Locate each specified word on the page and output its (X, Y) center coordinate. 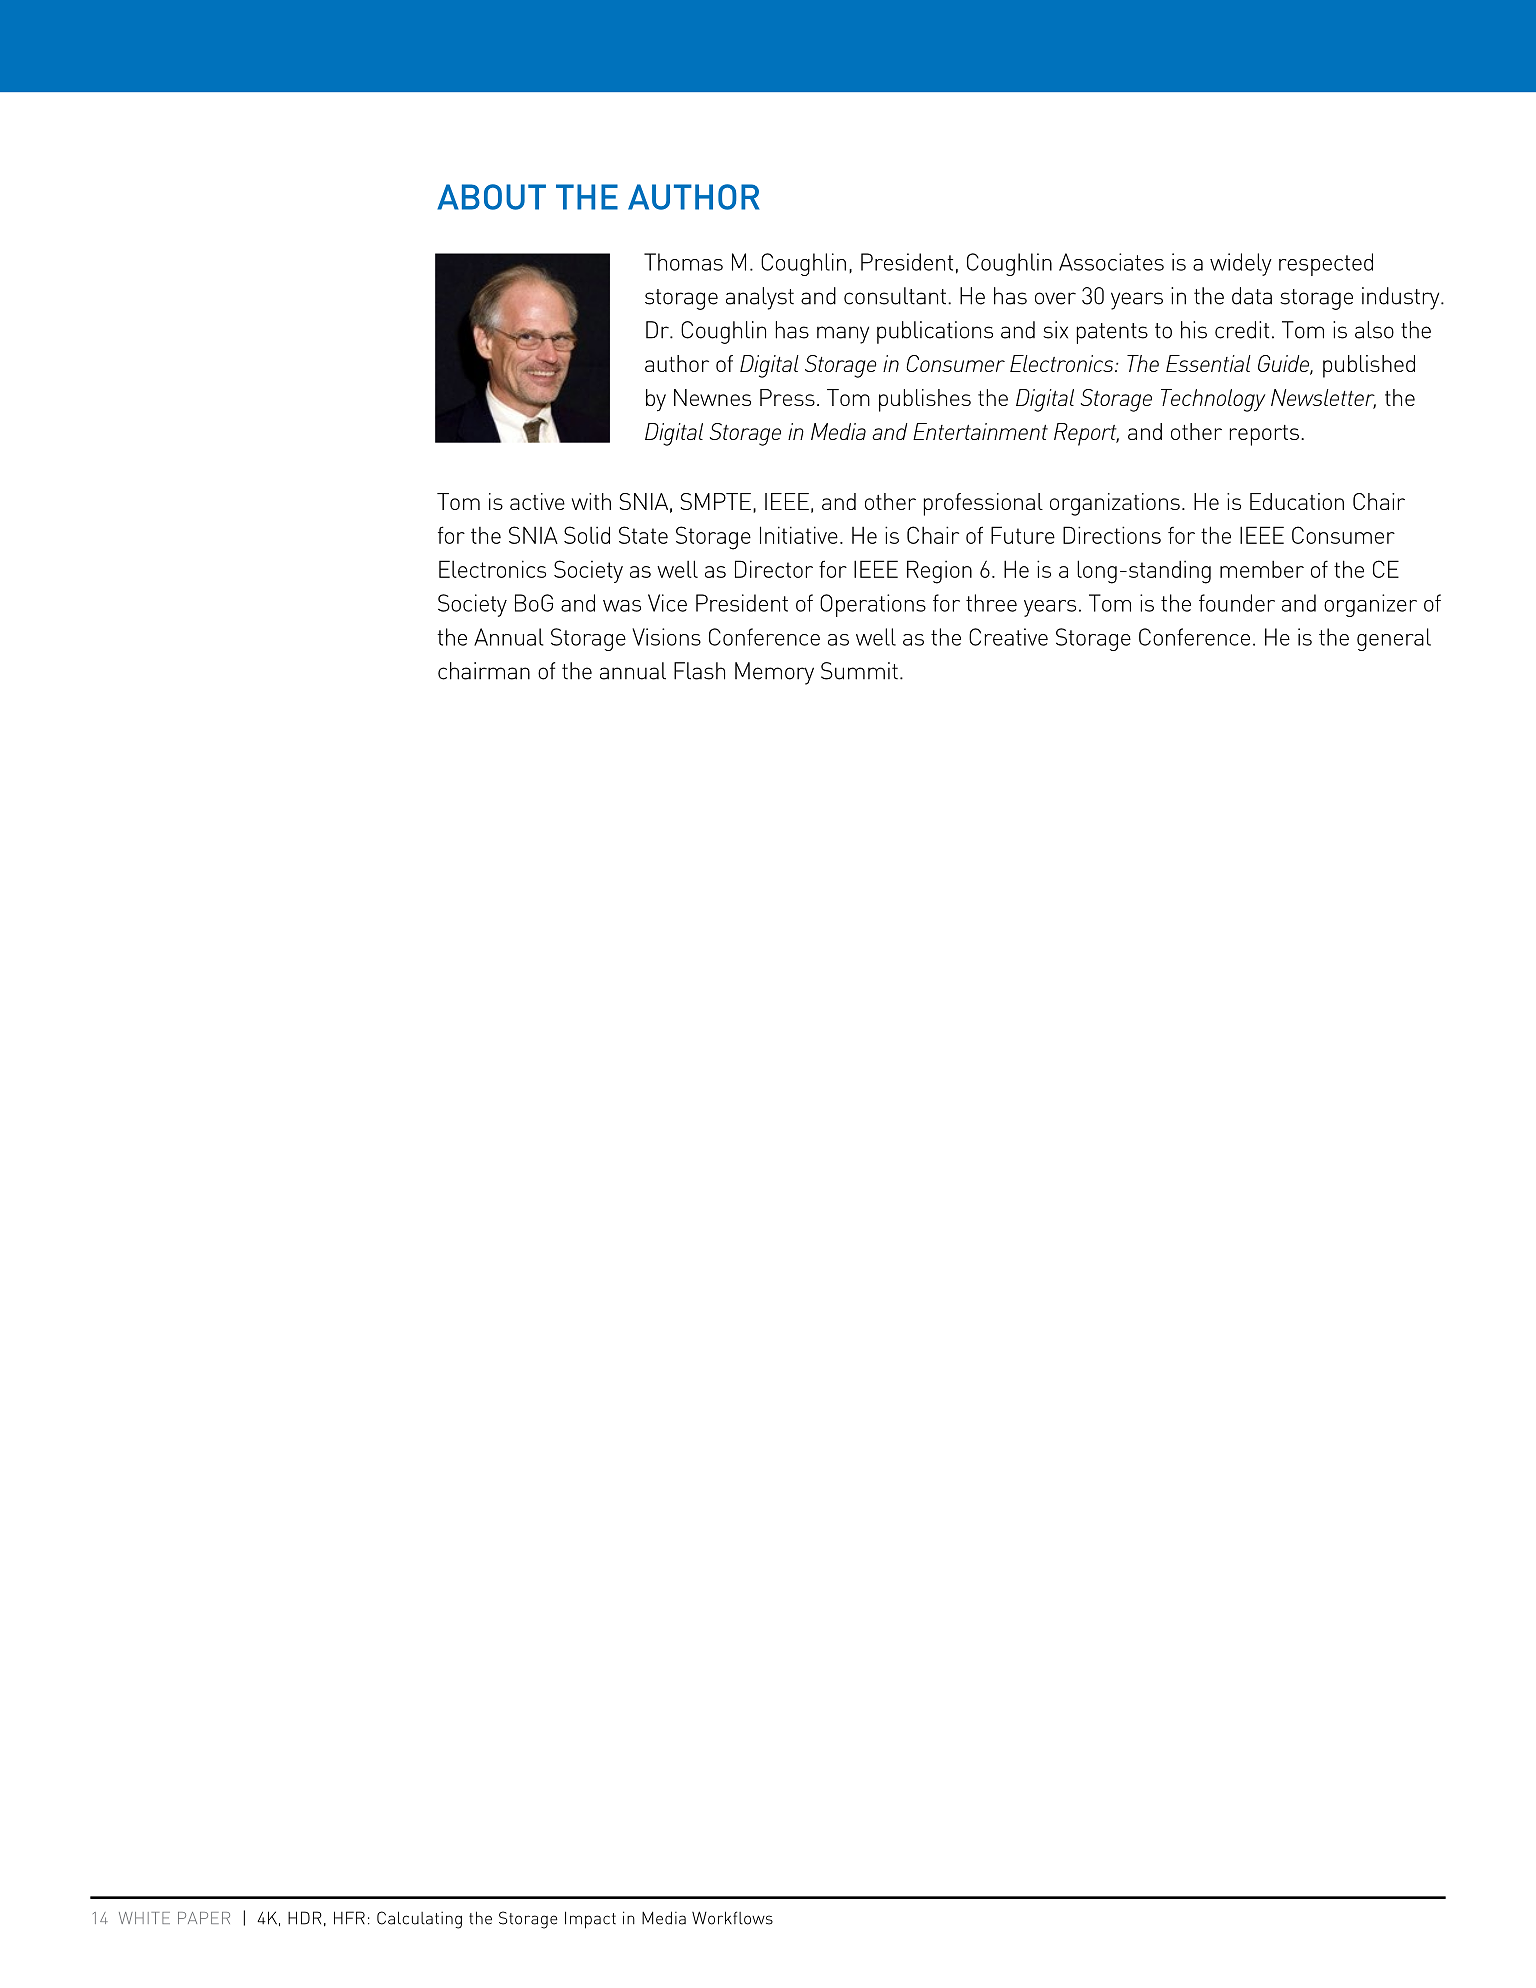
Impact (590, 1920)
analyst (760, 298)
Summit (859, 671)
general (1394, 639)
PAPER (204, 1918)
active (537, 501)
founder (1237, 603)
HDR (305, 1918)
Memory (774, 673)
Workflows (732, 1918)
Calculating (419, 1920)
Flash (699, 671)
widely (1241, 264)
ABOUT (491, 197)
